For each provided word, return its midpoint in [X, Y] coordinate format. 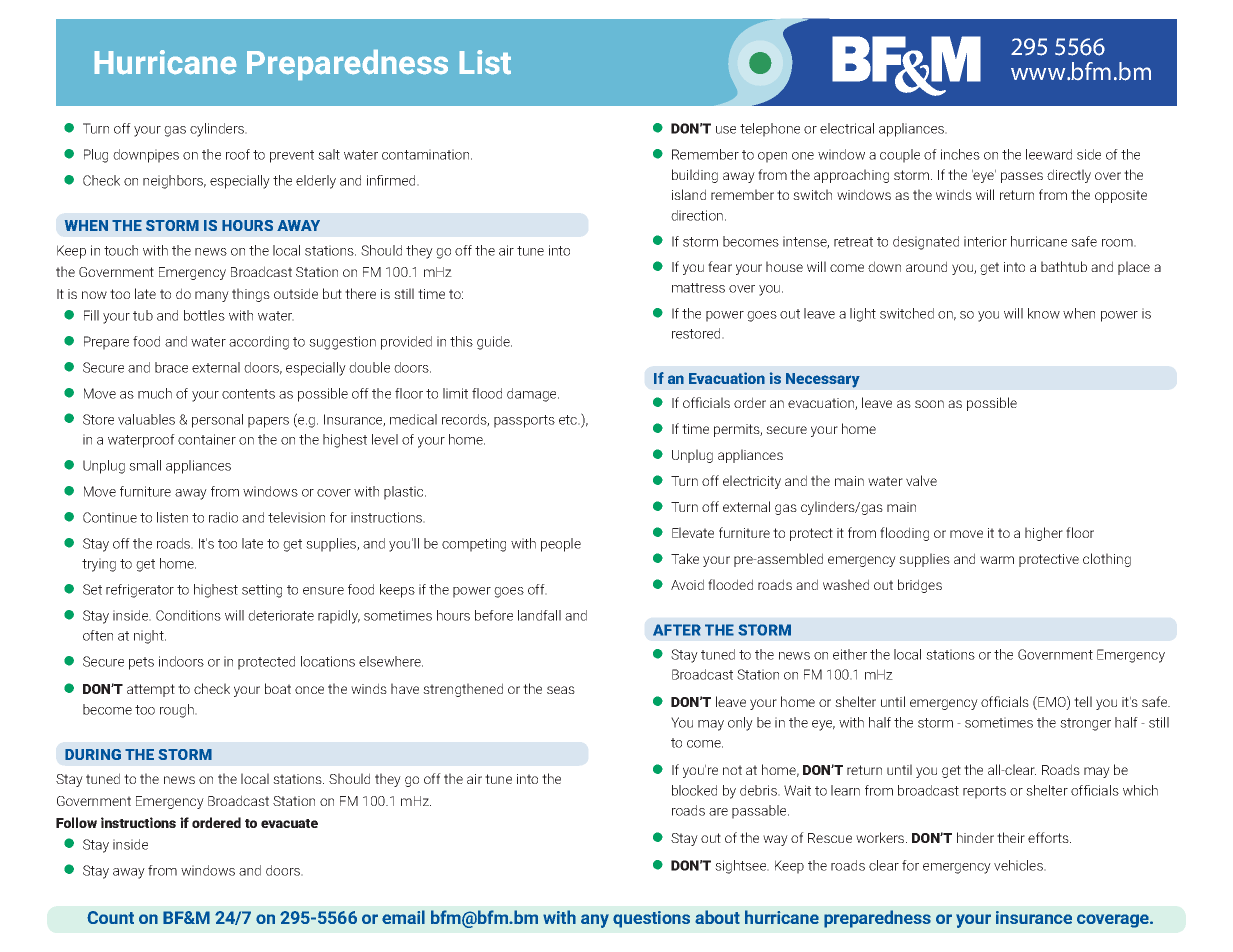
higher [1044, 534]
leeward [1049, 154]
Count [110, 917]
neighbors [174, 182]
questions [651, 919]
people [561, 545]
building [695, 176]
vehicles [1020, 865]
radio [223, 517]
